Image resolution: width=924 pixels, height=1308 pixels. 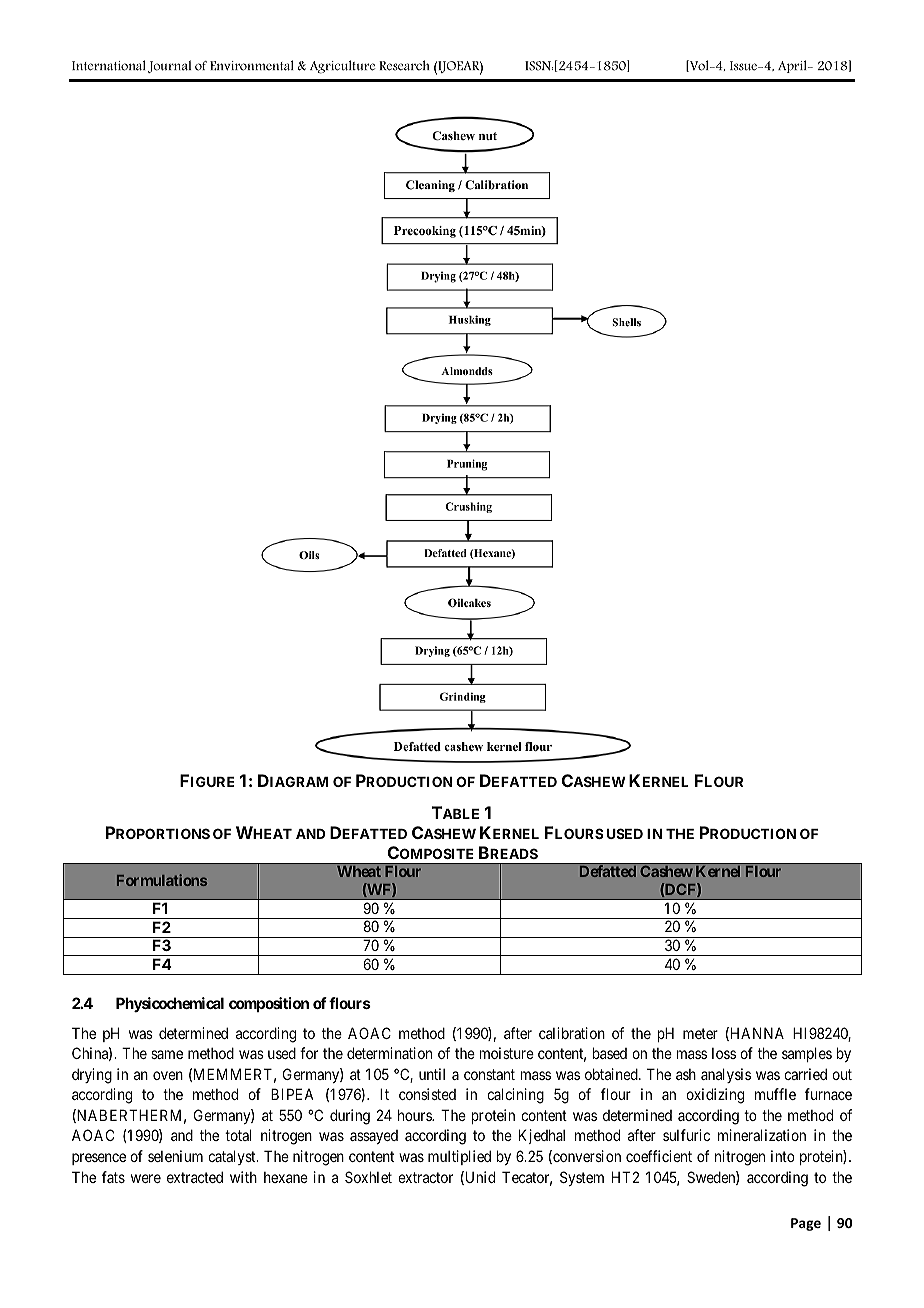 I want to click on extracted, so click(x=195, y=1177).
